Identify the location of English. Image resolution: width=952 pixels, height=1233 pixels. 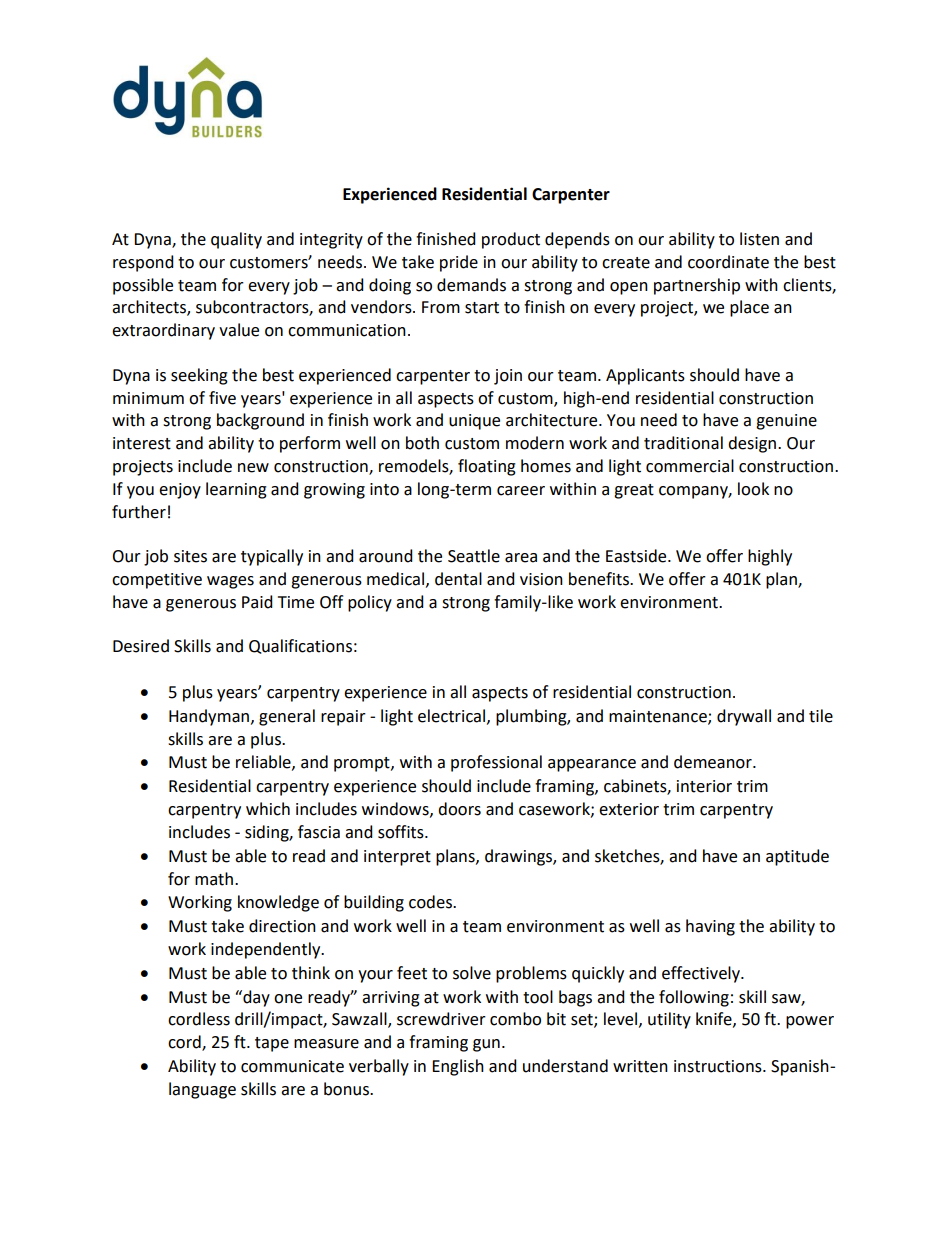
(458, 1067).
